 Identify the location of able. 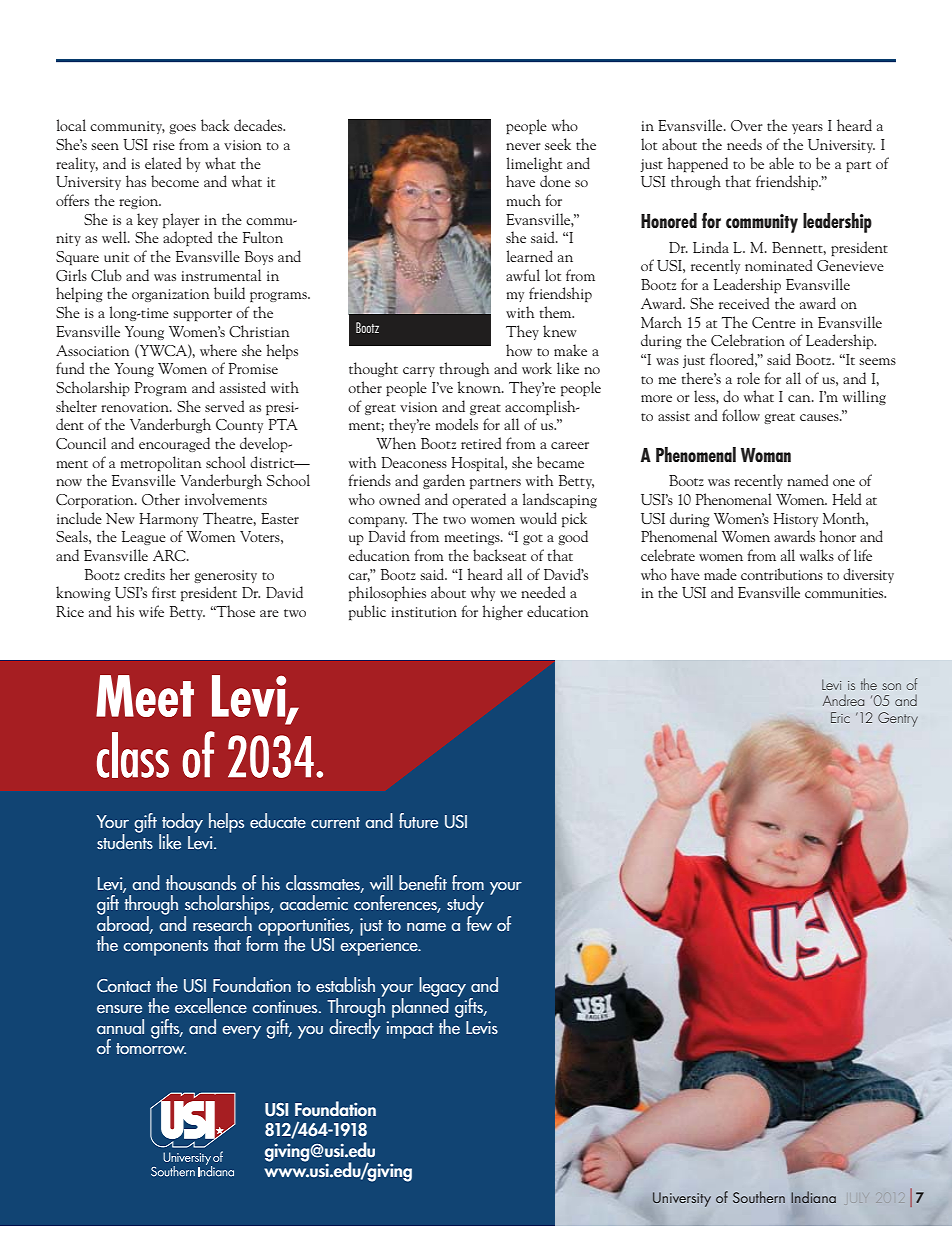
(781, 163).
